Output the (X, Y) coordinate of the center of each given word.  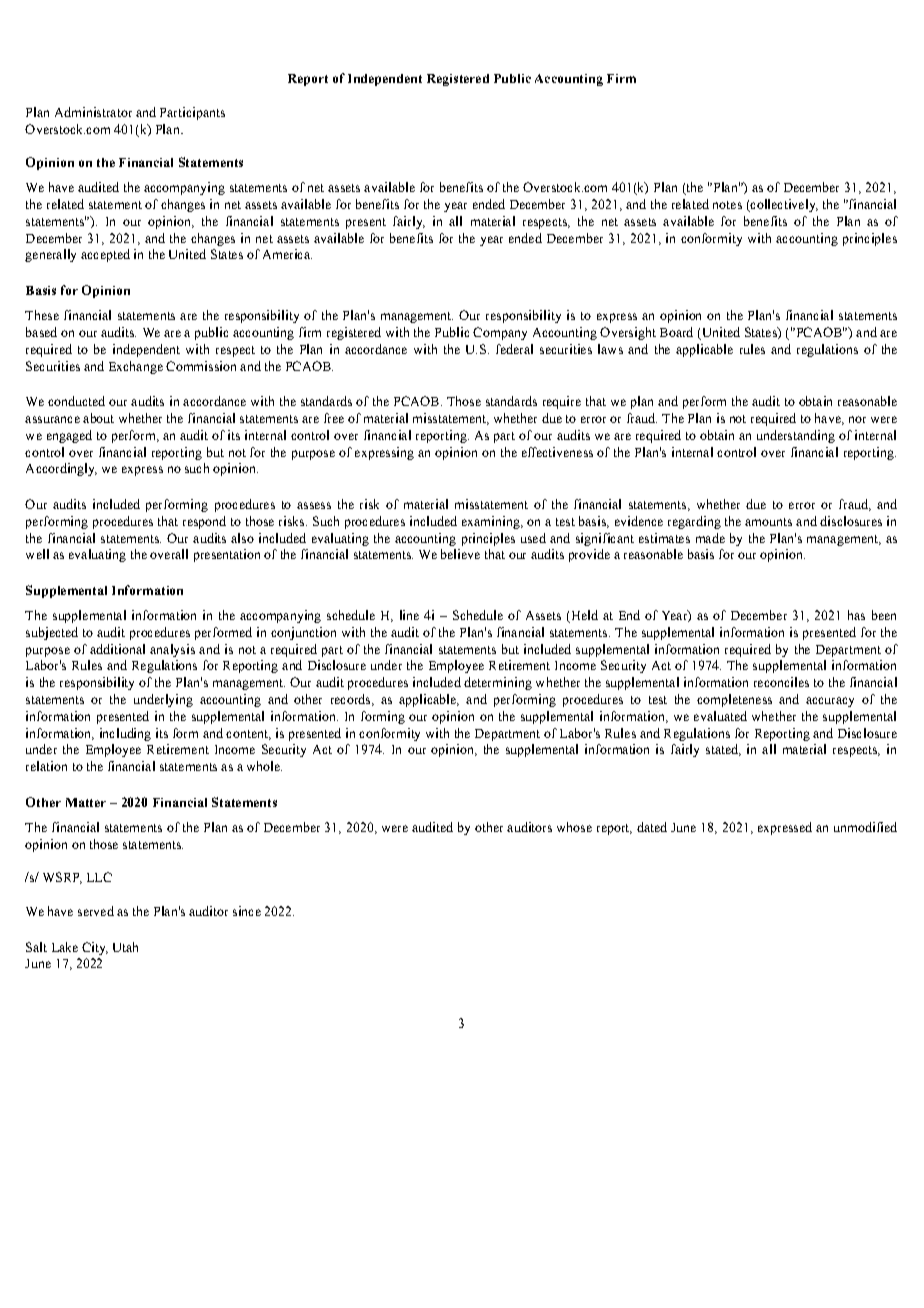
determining (498, 683)
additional (117, 649)
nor (857, 419)
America (287, 254)
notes (727, 205)
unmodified (865, 827)
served (96, 911)
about (98, 418)
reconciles (781, 682)
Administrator (93, 112)
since (247, 911)
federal (514, 349)
